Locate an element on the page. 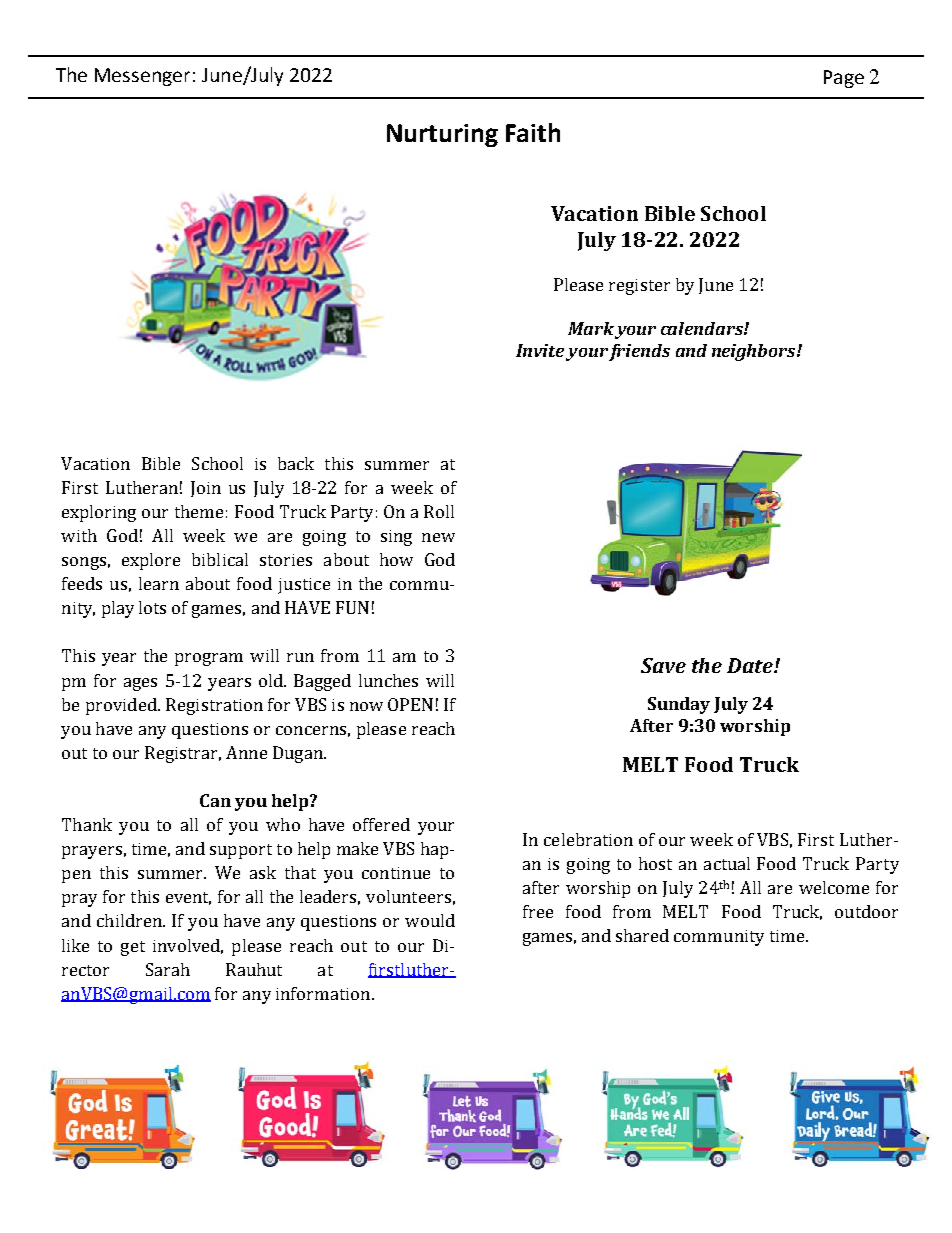  ages is located at coordinates (140, 684).
